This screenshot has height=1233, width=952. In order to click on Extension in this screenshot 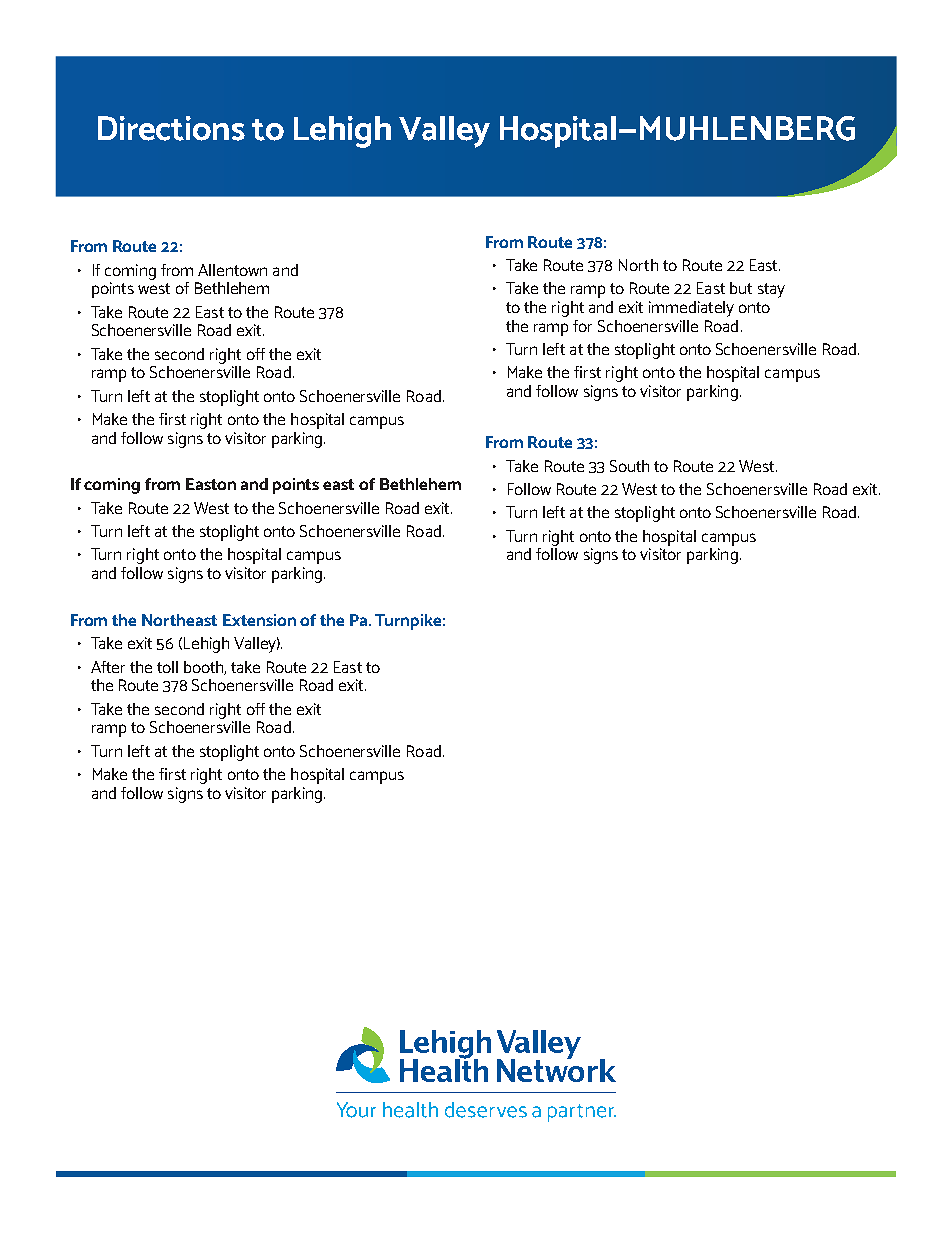, I will do `click(259, 620)`.
